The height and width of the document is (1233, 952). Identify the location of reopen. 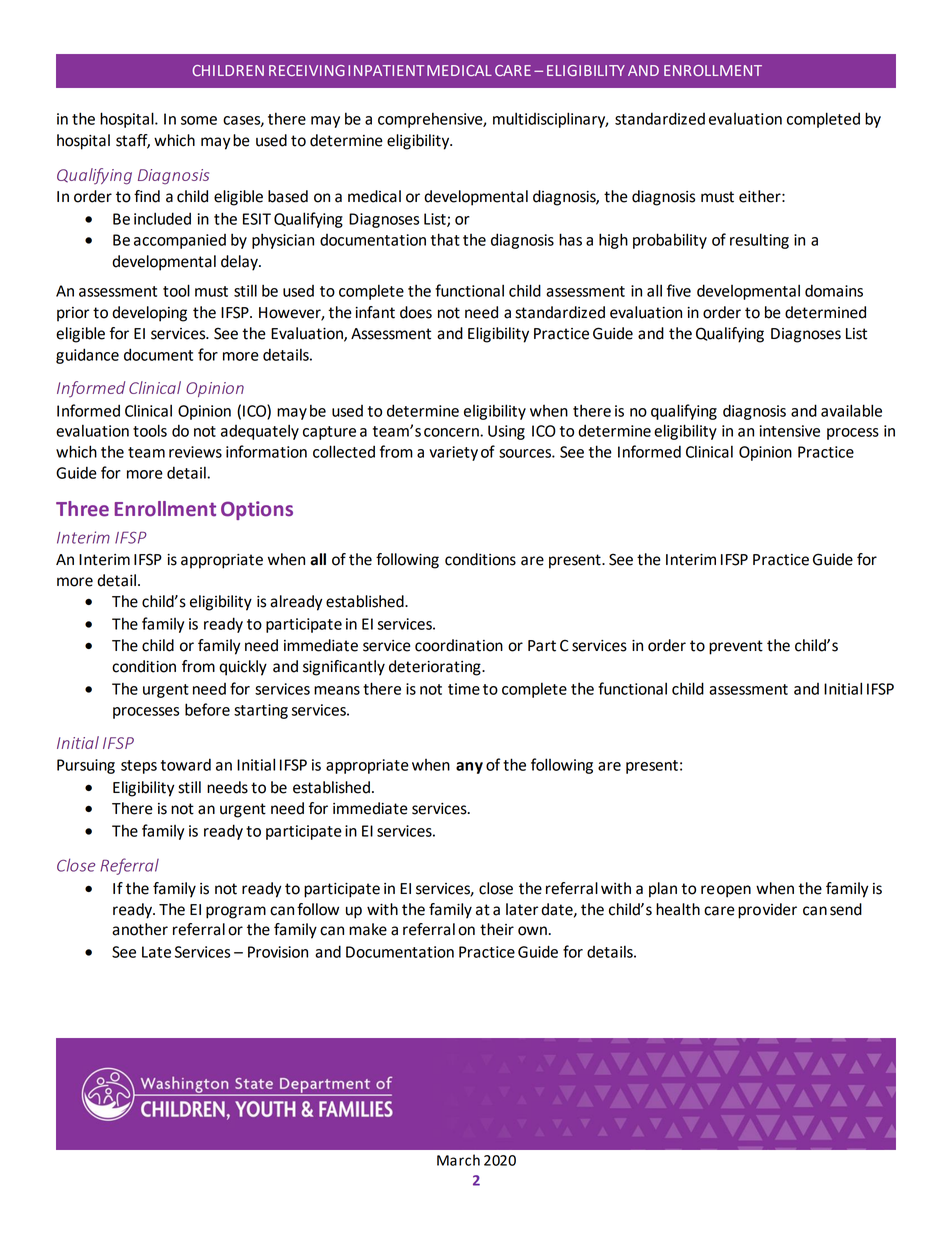
(726, 891).
